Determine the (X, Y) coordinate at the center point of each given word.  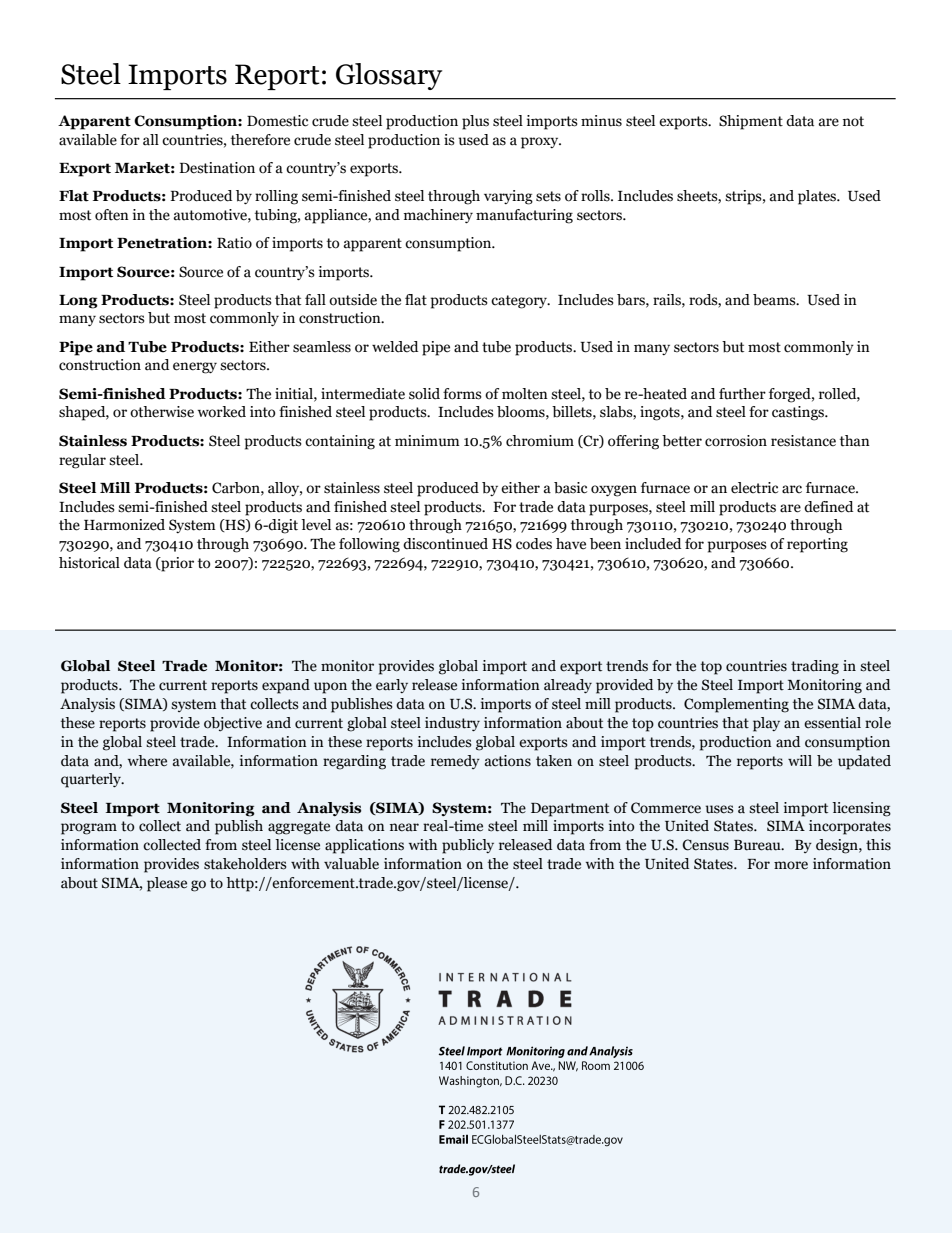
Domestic (277, 121)
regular (82, 461)
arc (792, 489)
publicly (468, 846)
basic (570, 488)
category (520, 302)
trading (815, 667)
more (791, 865)
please (167, 884)
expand (286, 686)
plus (475, 122)
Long (78, 302)
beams (775, 300)
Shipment (751, 122)
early (392, 686)
